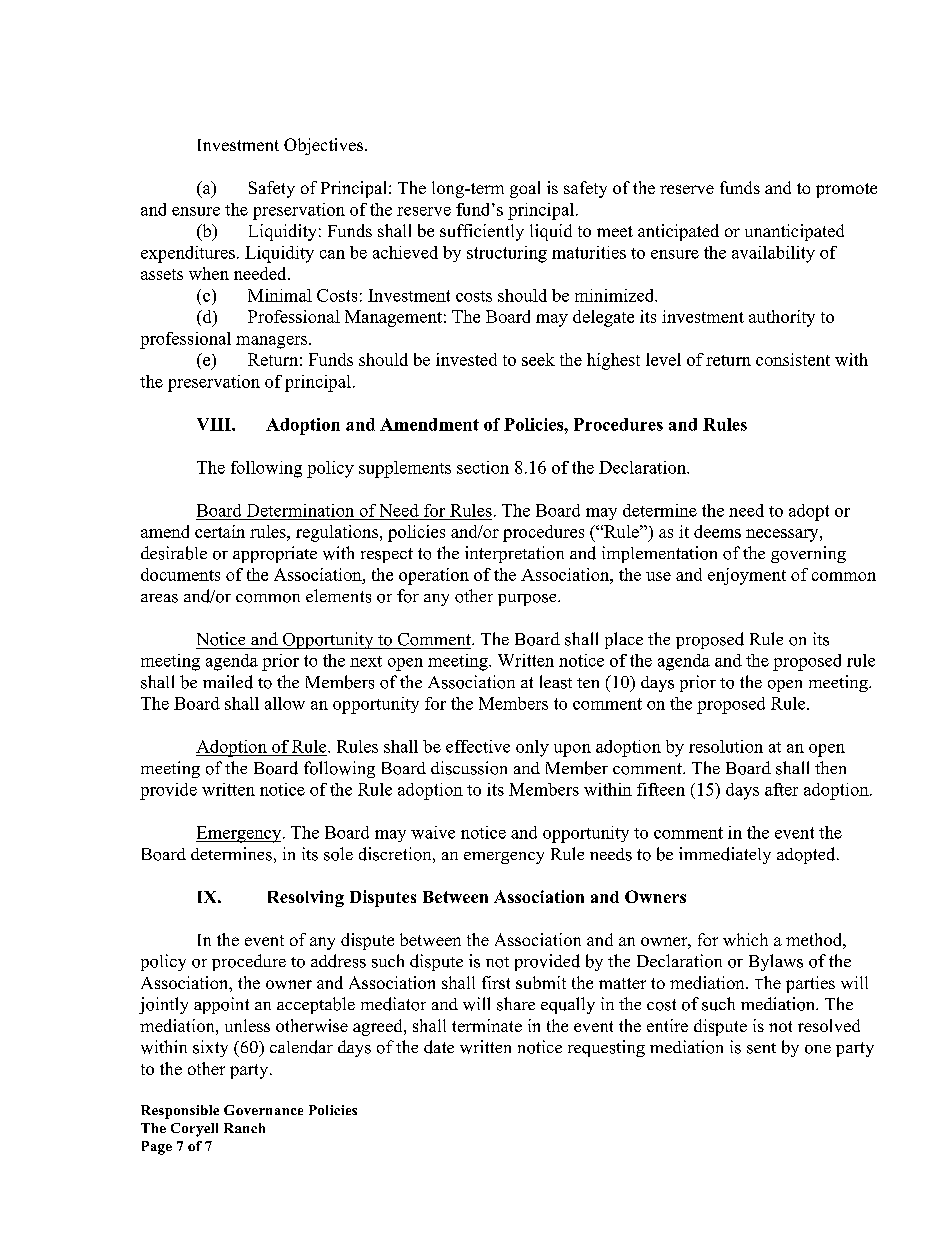  What do you see at coordinates (717, 531) in the screenshot?
I see `deems` at bounding box center [717, 531].
